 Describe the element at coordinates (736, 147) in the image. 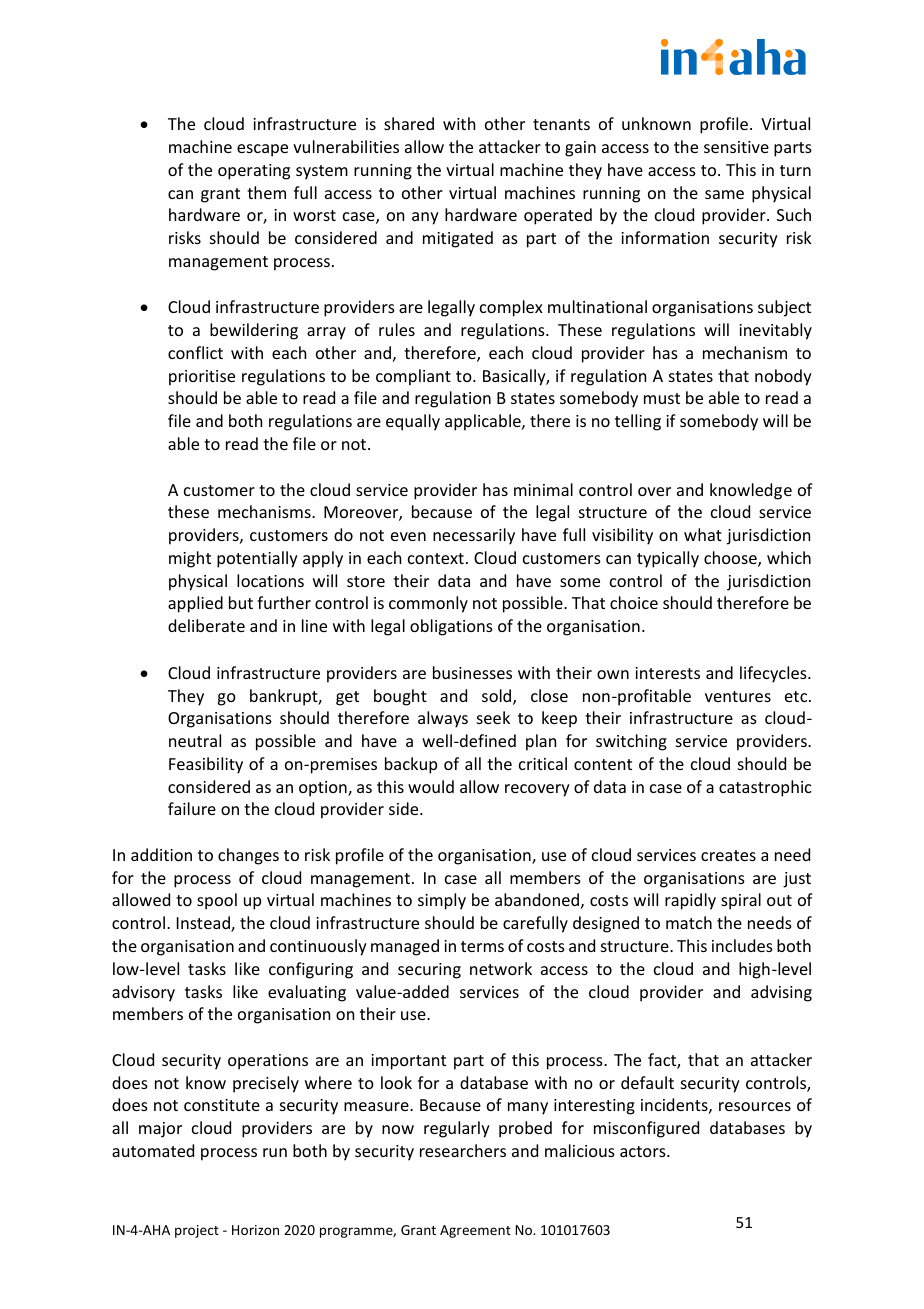

I see `sensitive` at that location.
